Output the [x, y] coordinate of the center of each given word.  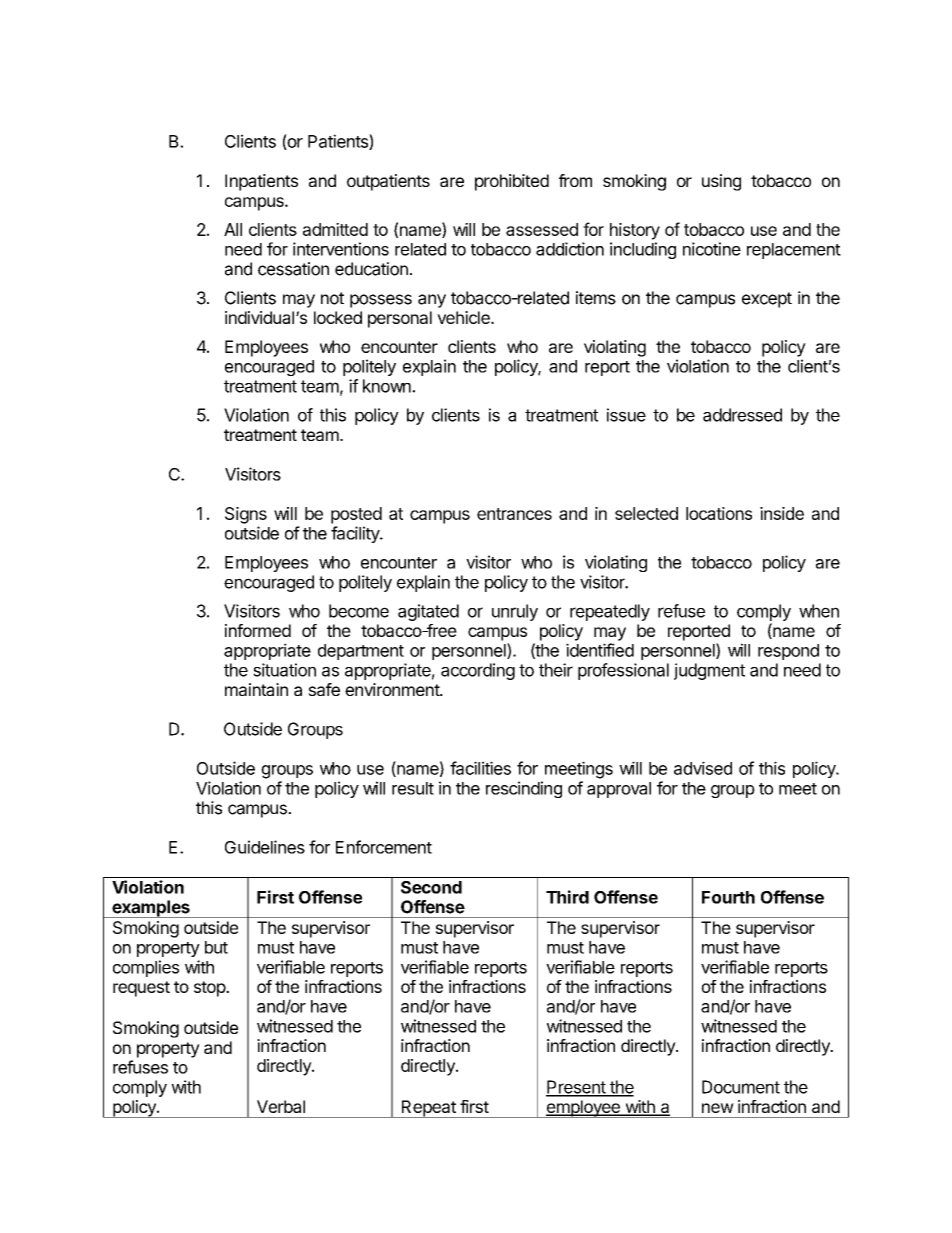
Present [576, 1088]
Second [431, 887]
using [721, 182]
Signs [246, 515]
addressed [742, 415]
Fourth [728, 897]
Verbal [281, 1106]
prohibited [512, 182]
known [388, 386]
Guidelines [265, 847]
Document [741, 1087]
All [233, 229]
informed [258, 630]
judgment [709, 671]
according [478, 671]
